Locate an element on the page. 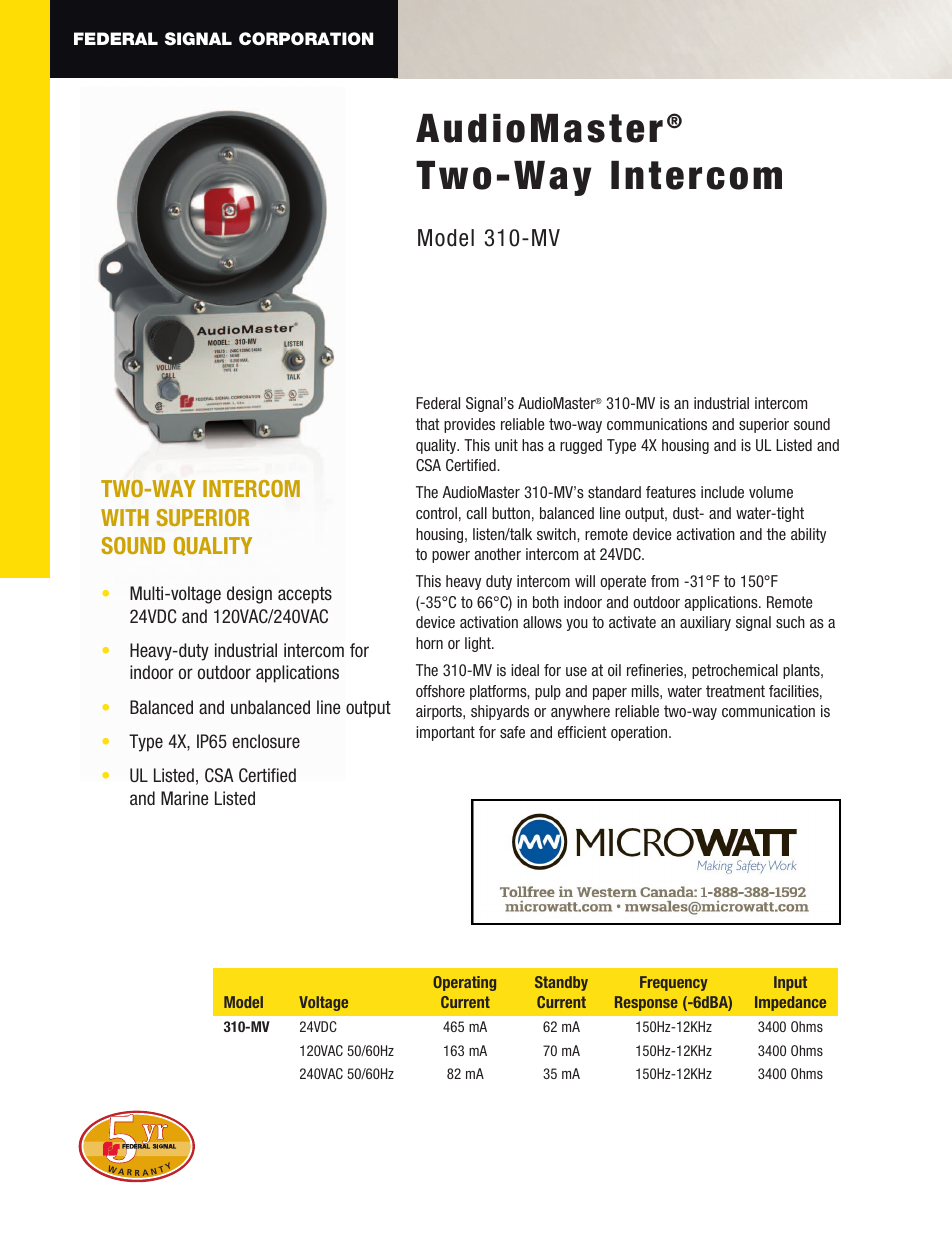  Operating is located at coordinates (464, 983).
